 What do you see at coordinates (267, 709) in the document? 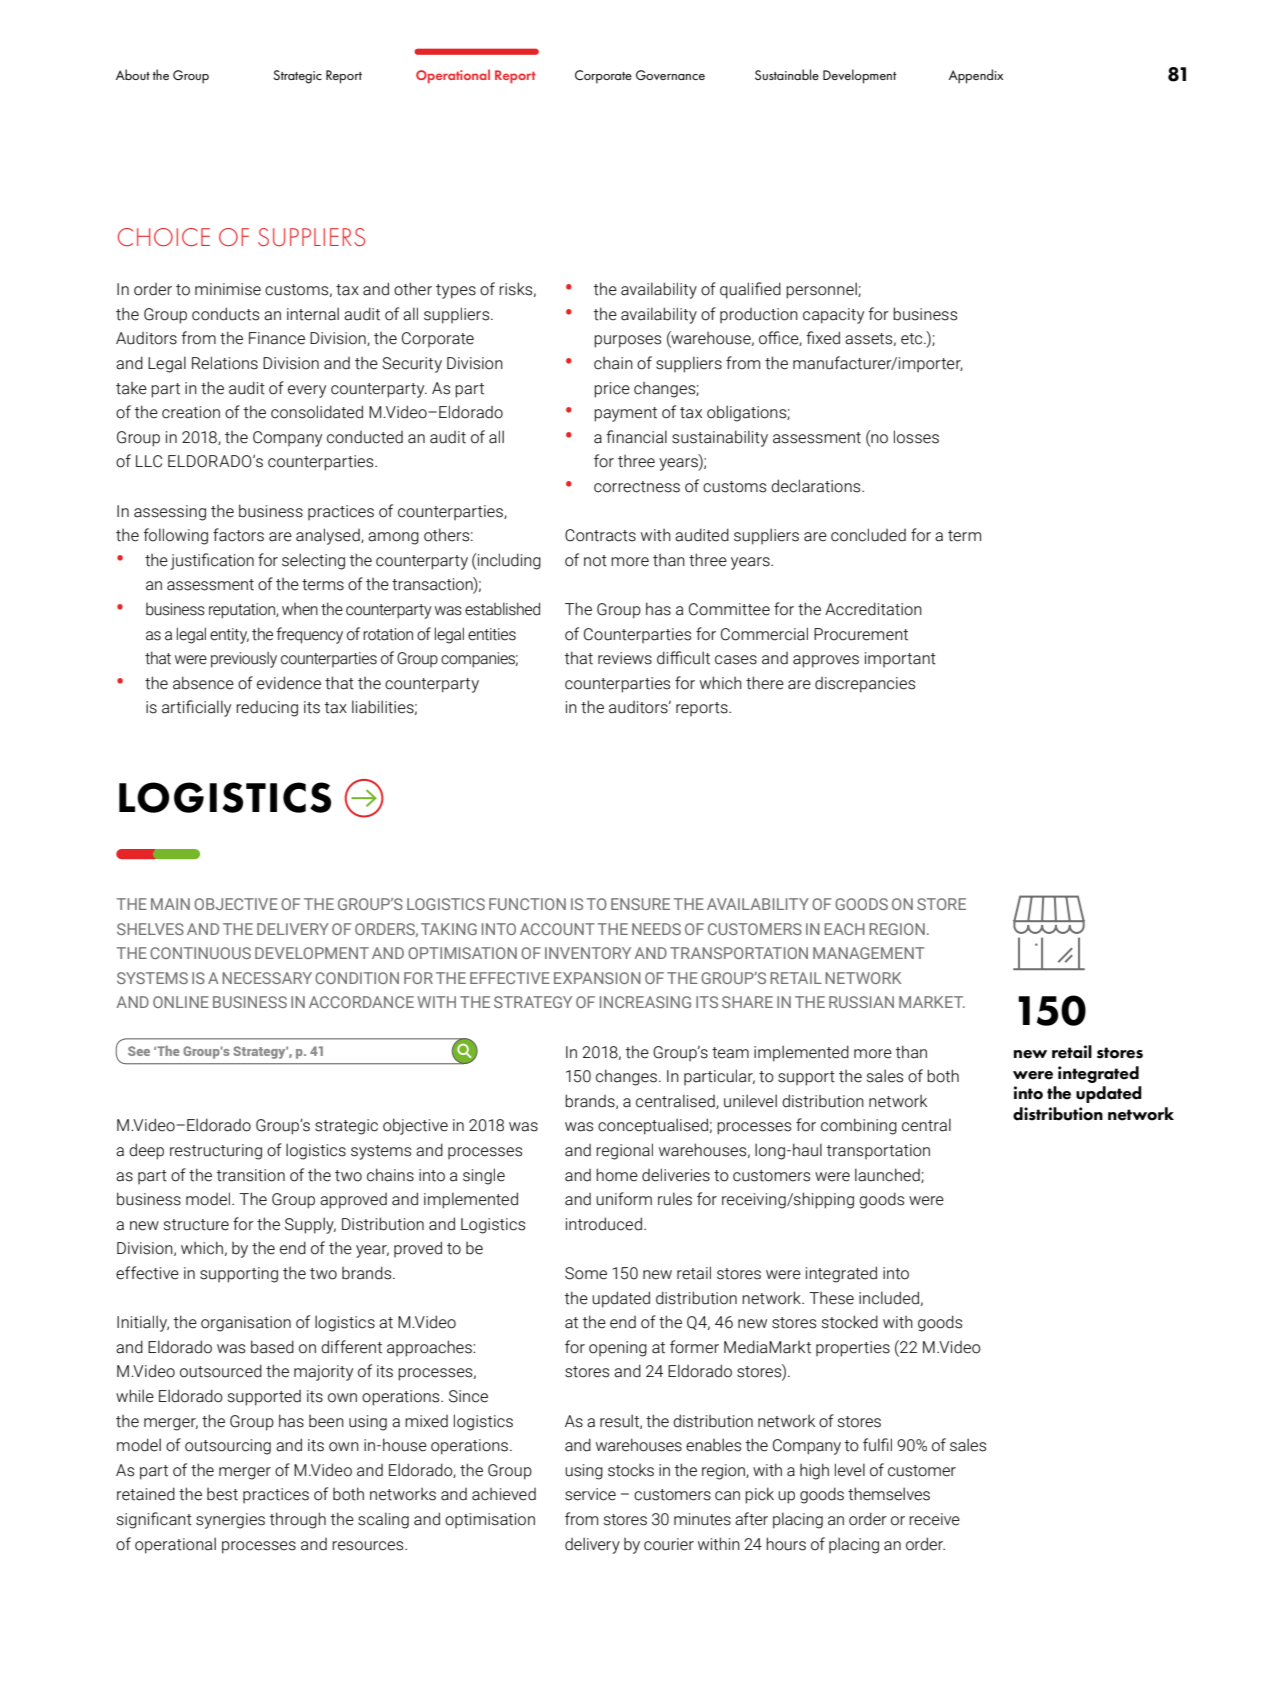
I see `reducing` at bounding box center [267, 709].
